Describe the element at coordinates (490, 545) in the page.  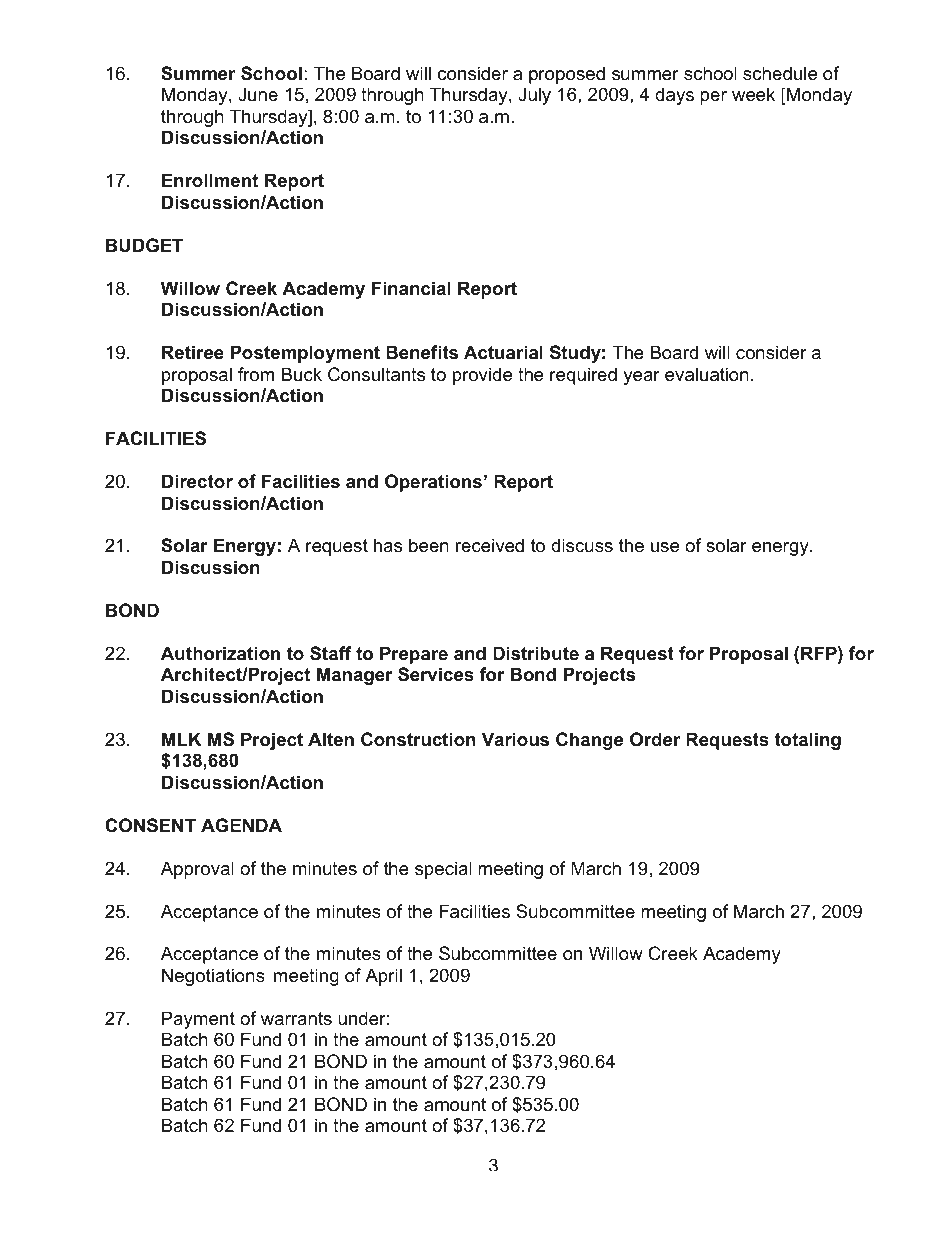
I see `received` at that location.
